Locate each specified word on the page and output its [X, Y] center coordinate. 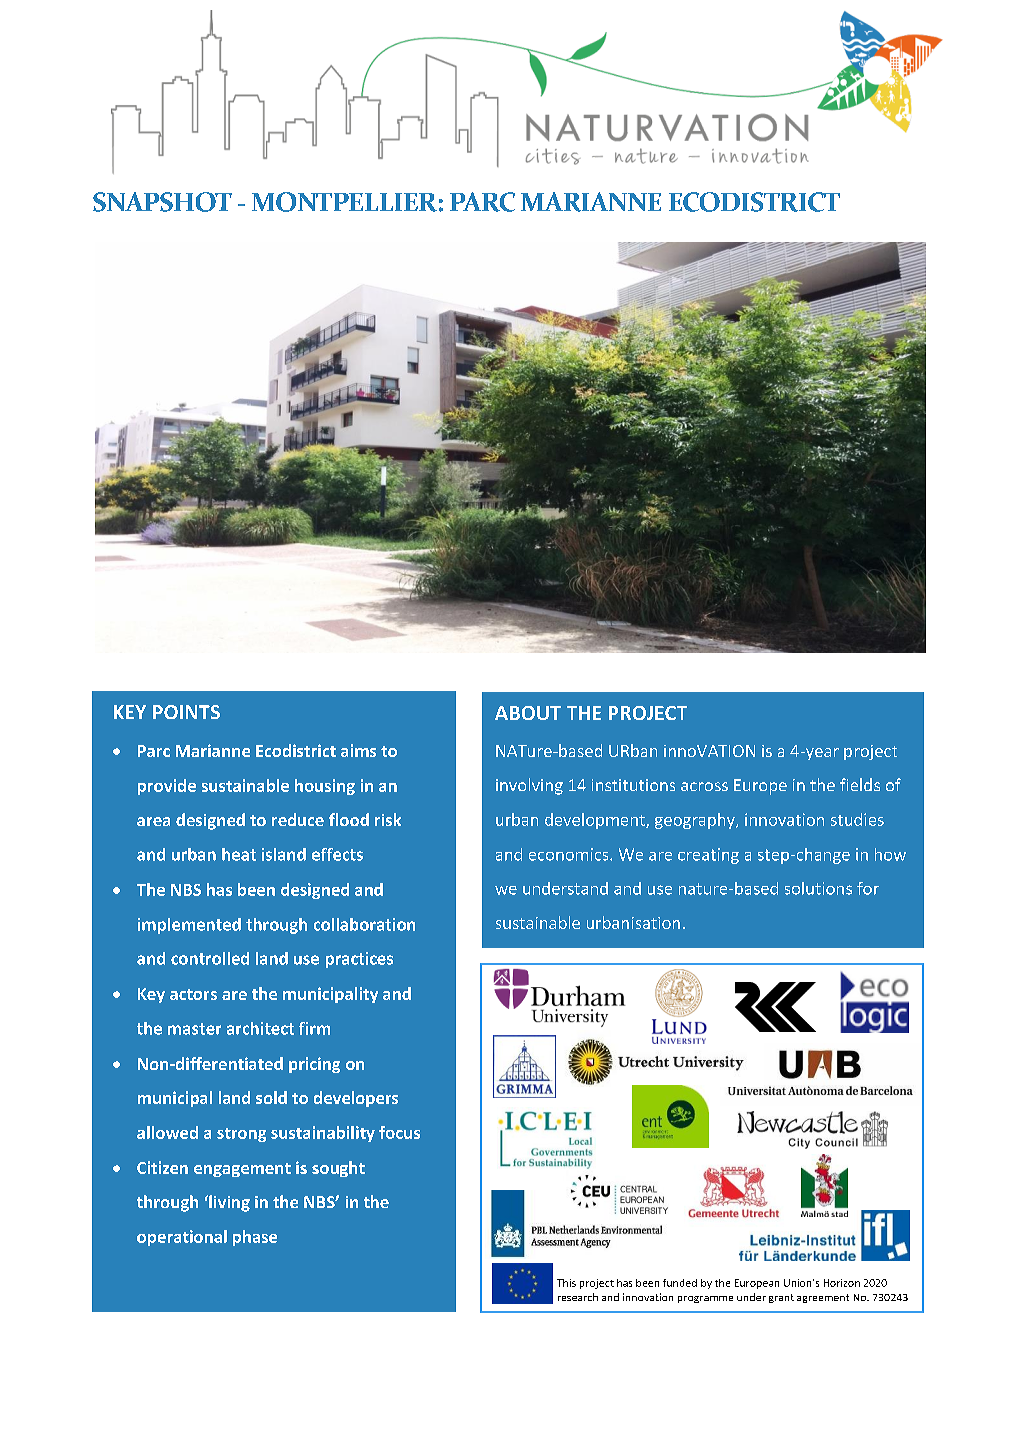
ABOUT [528, 713]
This [566, 1283]
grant [781, 1298]
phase [255, 1238]
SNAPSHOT [162, 202]
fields [860, 784]
